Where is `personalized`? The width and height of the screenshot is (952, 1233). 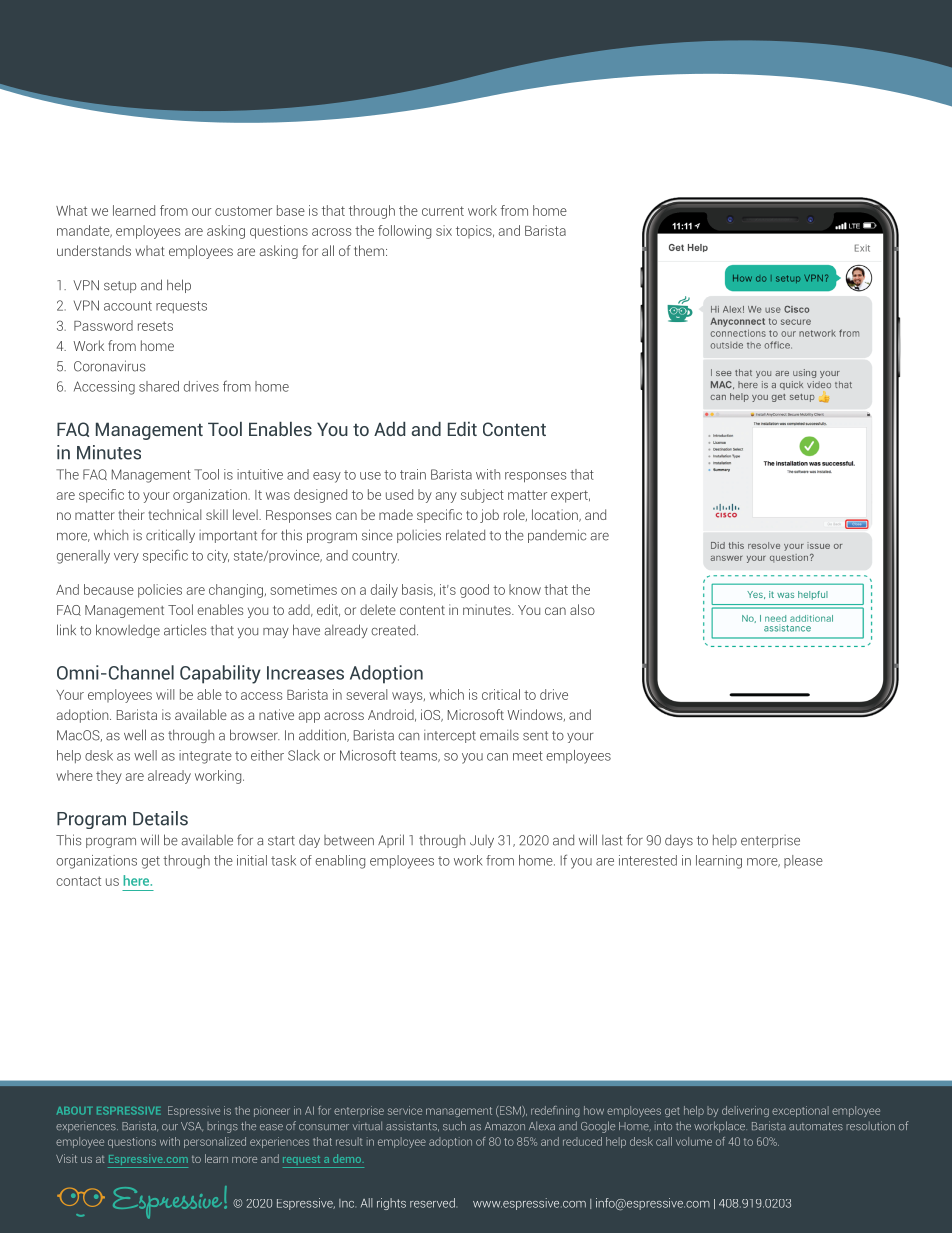 personalized is located at coordinates (215, 1142).
